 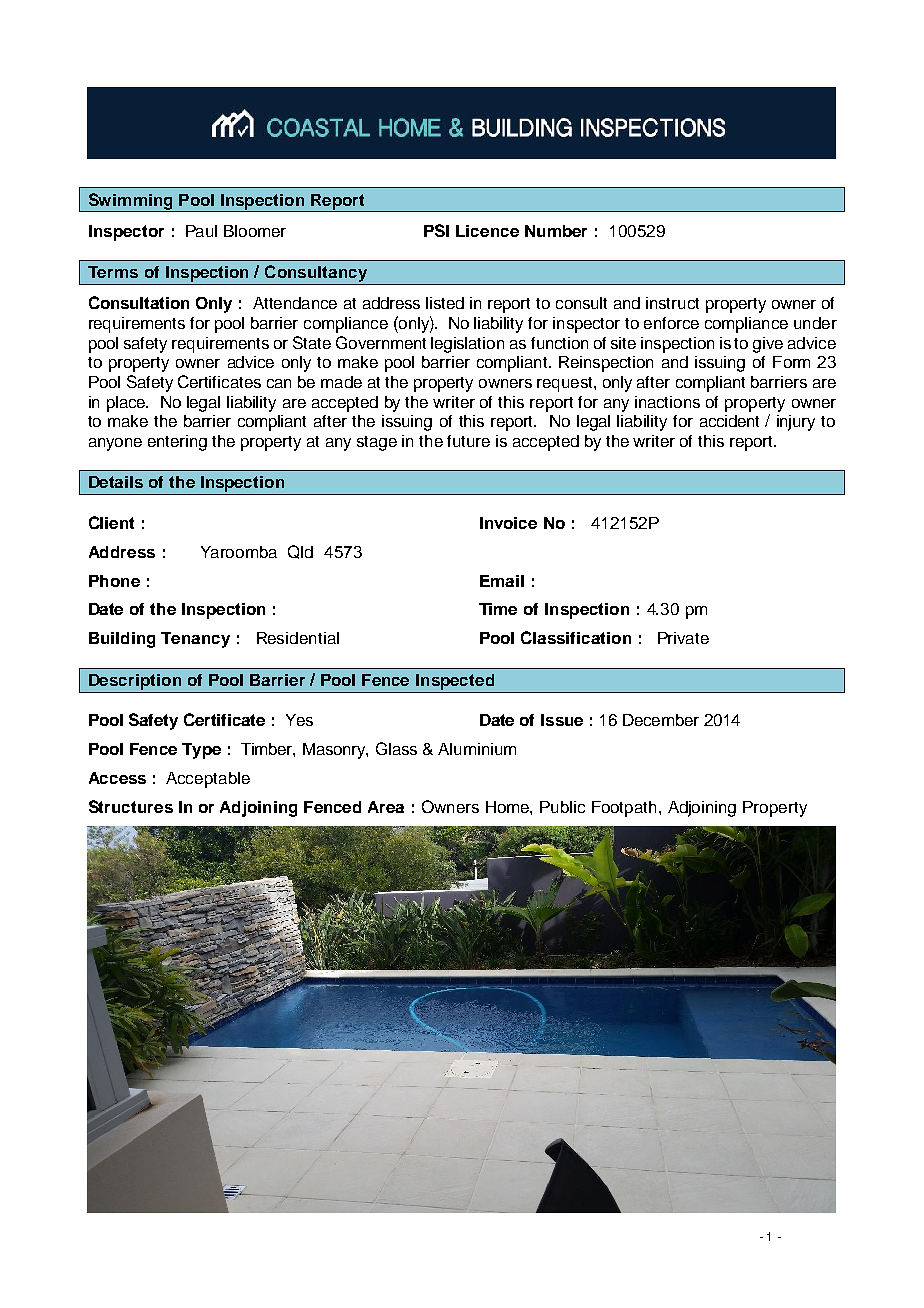 What do you see at coordinates (201, 231) in the page?
I see `Paul` at bounding box center [201, 231].
